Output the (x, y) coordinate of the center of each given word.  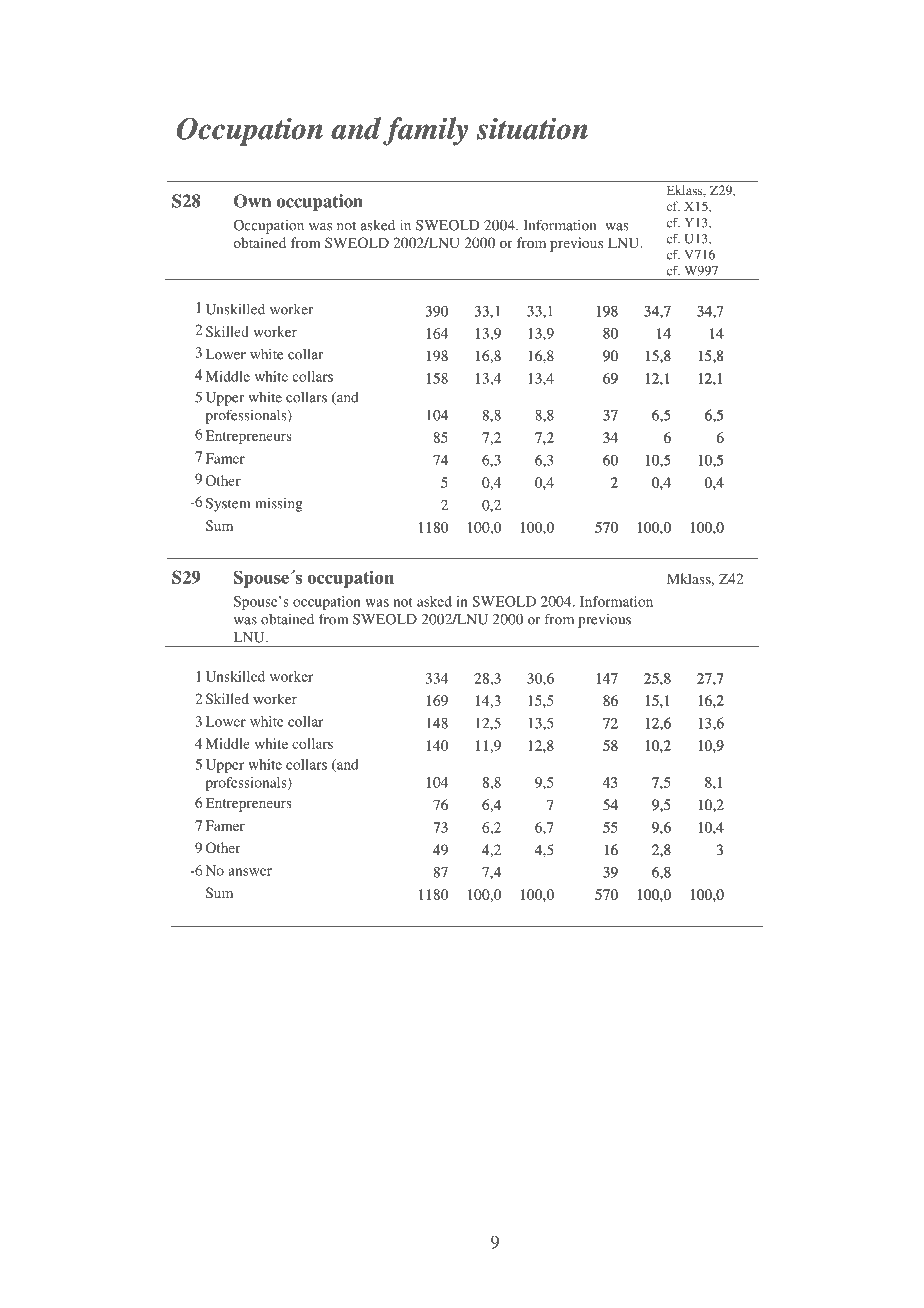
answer (250, 872)
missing (279, 505)
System (228, 505)
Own (252, 201)
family (425, 131)
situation (532, 128)
